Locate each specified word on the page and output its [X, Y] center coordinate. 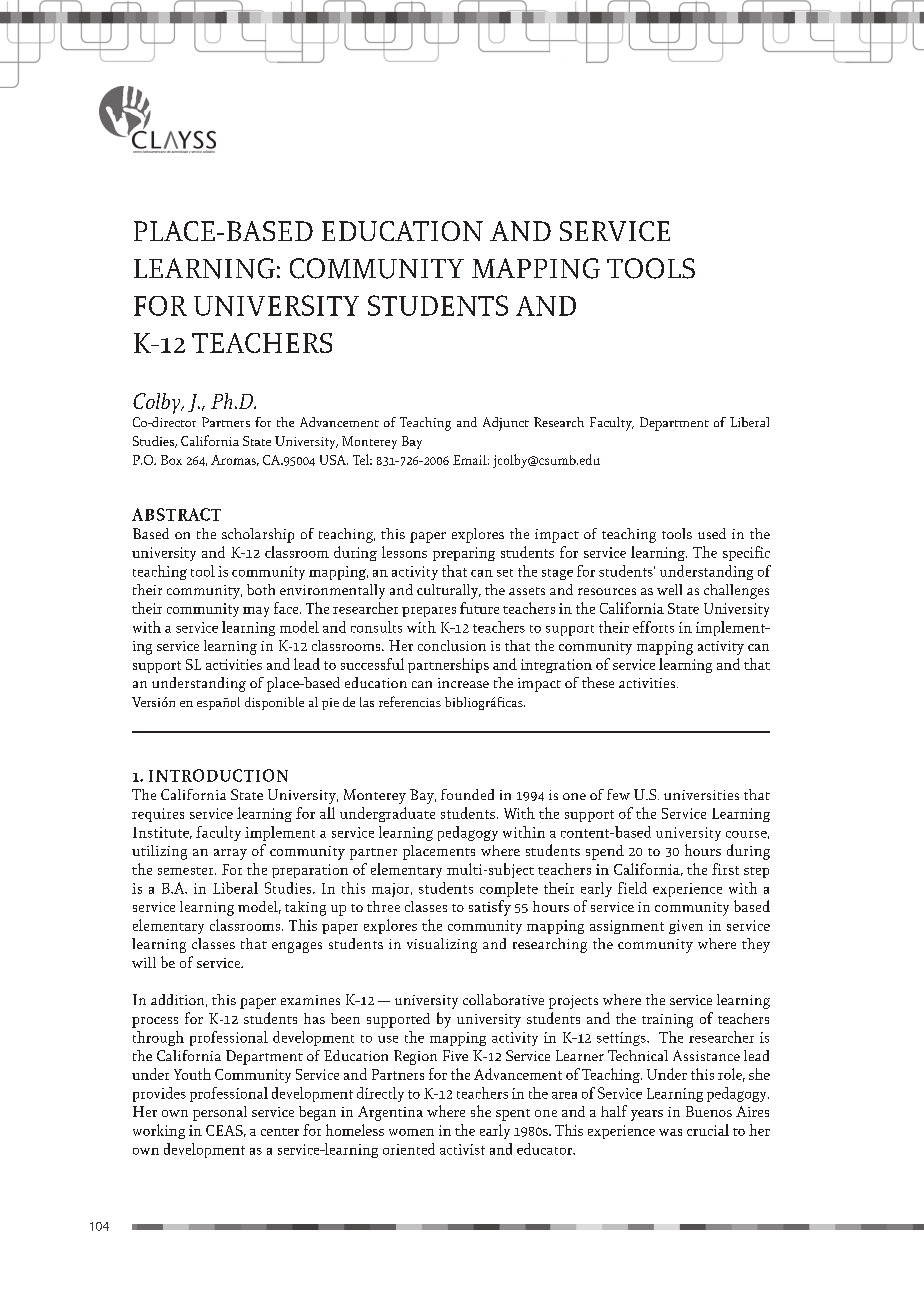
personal [220, 1113]
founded [467, 794]
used [712, 533]
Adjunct [506, 424]
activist [462, 1149]
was [670, 1132]
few [618, 794]
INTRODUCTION [218, 775]
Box [171, 460]
